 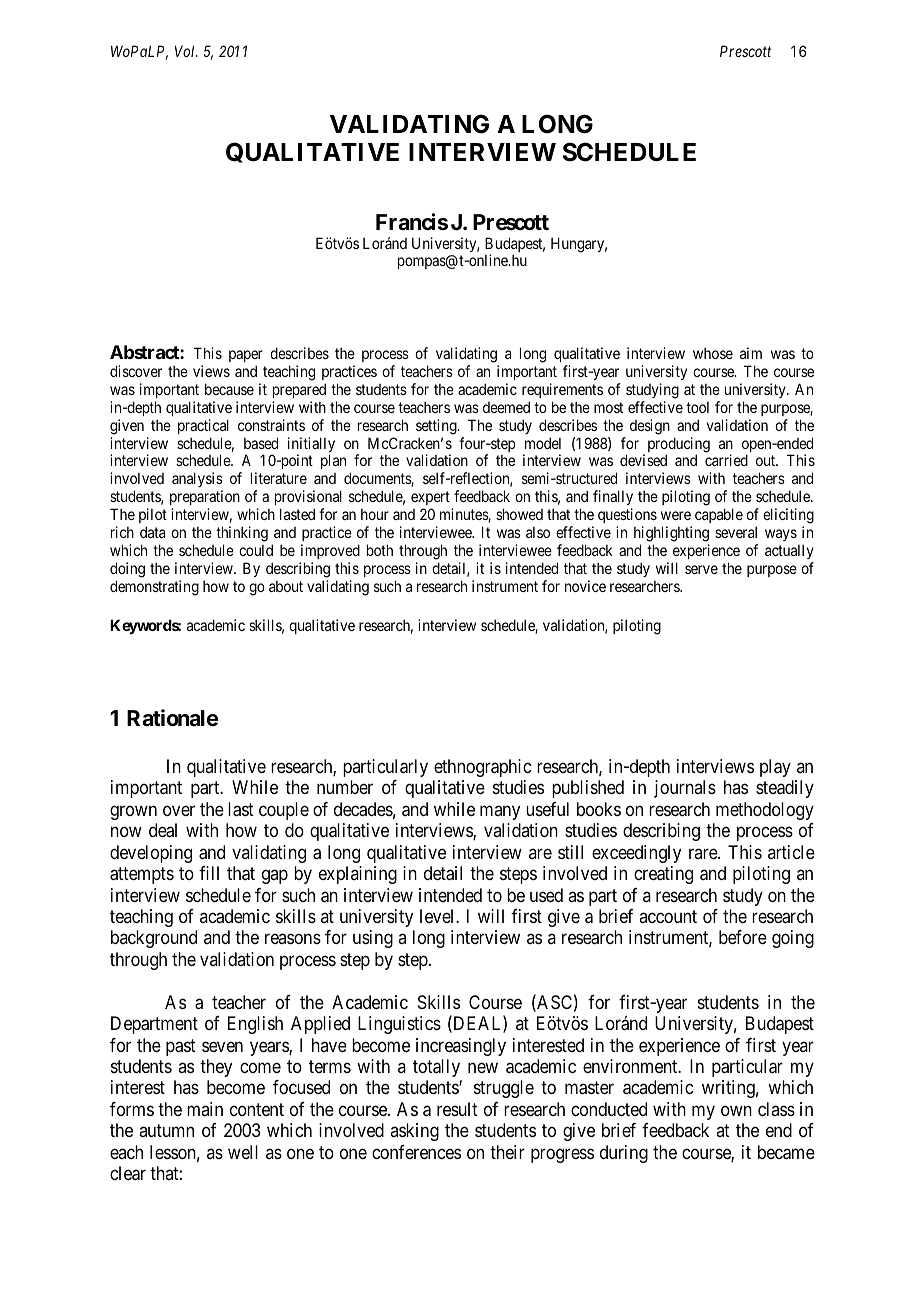 I want to click on because, so click(x=229, y=389).
